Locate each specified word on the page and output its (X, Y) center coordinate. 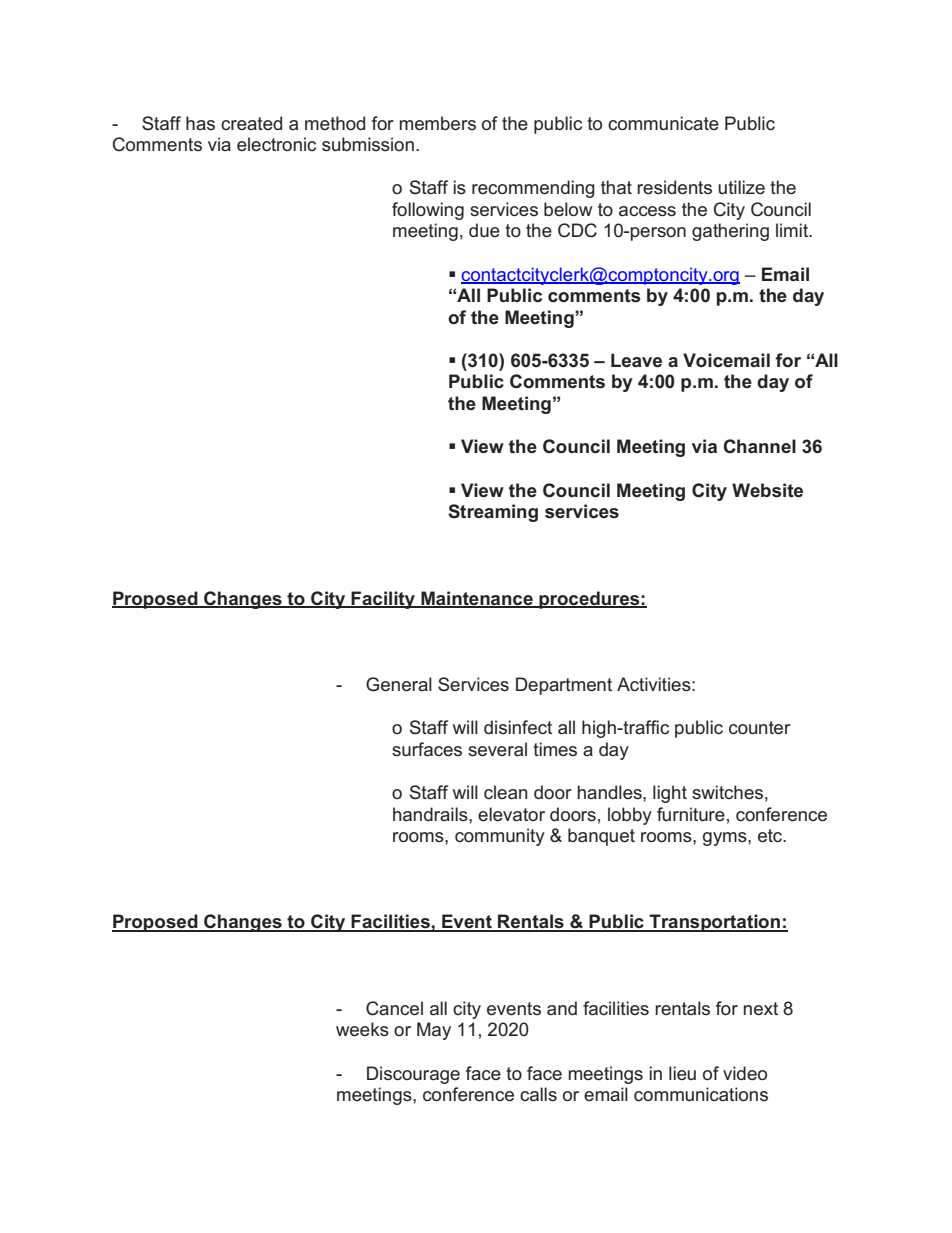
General (399, 684)
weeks (362, 1029)
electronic (276, 144)
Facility (383, 600)
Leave (636, 360)
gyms (726, 839)
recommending (533, 189)
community (500, 837)
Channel (760, 446)
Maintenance (477, 599)
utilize (741, 187)
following (428, 211)
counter (760, 728)
